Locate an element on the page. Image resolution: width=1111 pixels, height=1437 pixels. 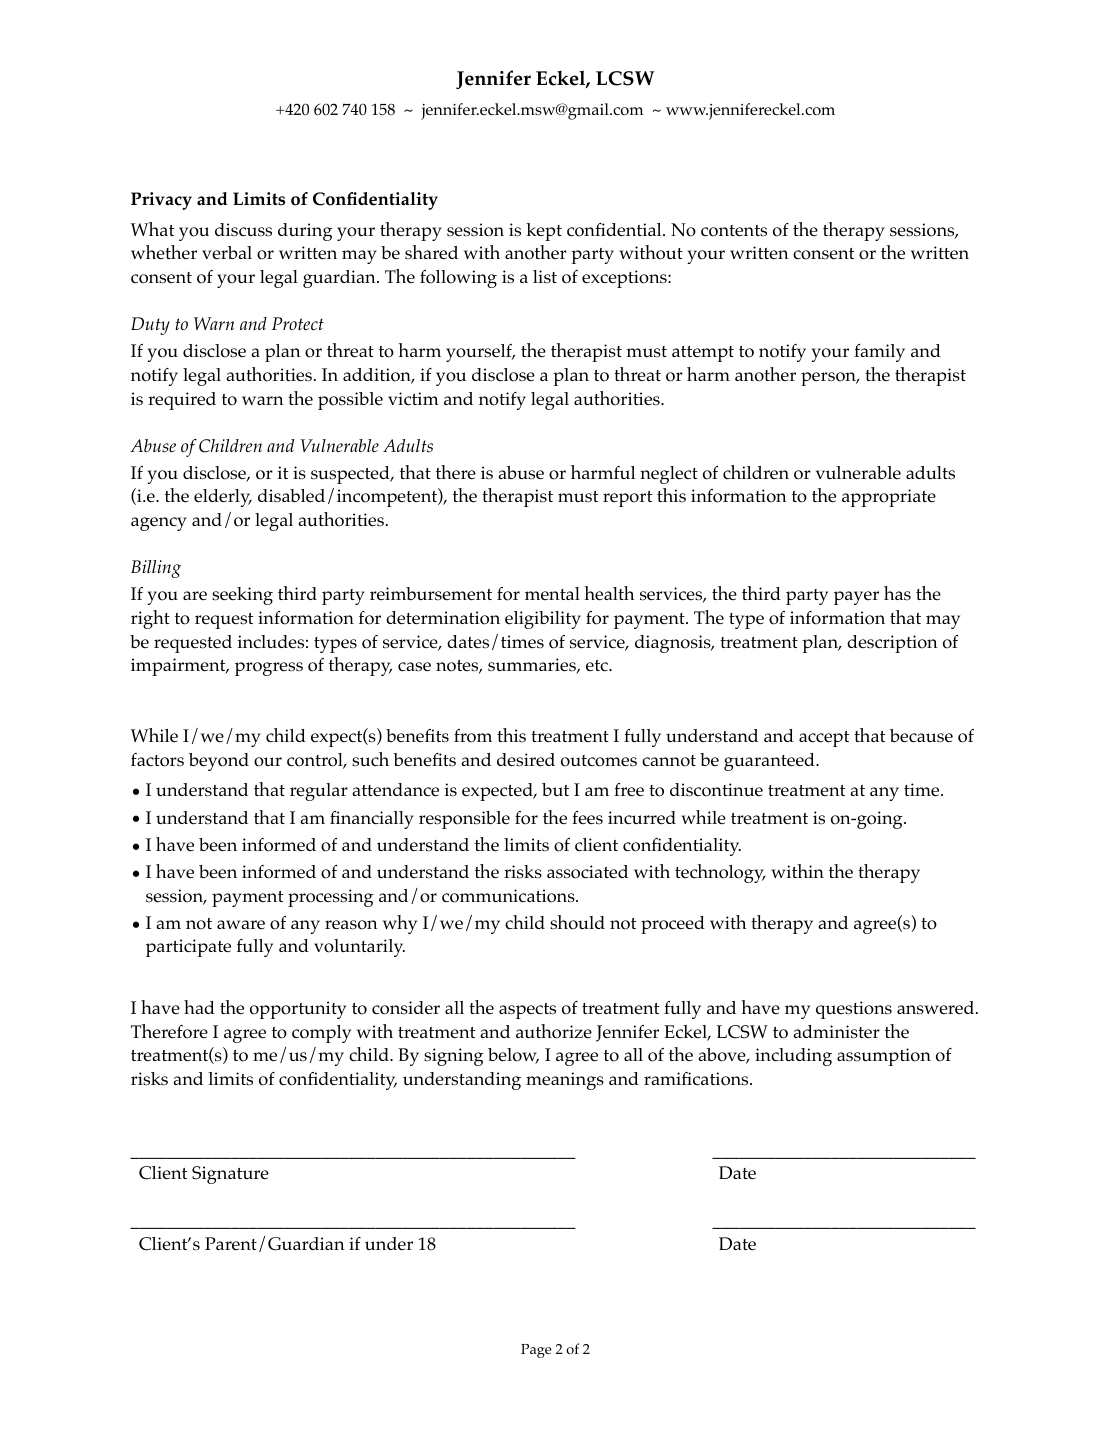
contents is located at coordinates (734, 231).
